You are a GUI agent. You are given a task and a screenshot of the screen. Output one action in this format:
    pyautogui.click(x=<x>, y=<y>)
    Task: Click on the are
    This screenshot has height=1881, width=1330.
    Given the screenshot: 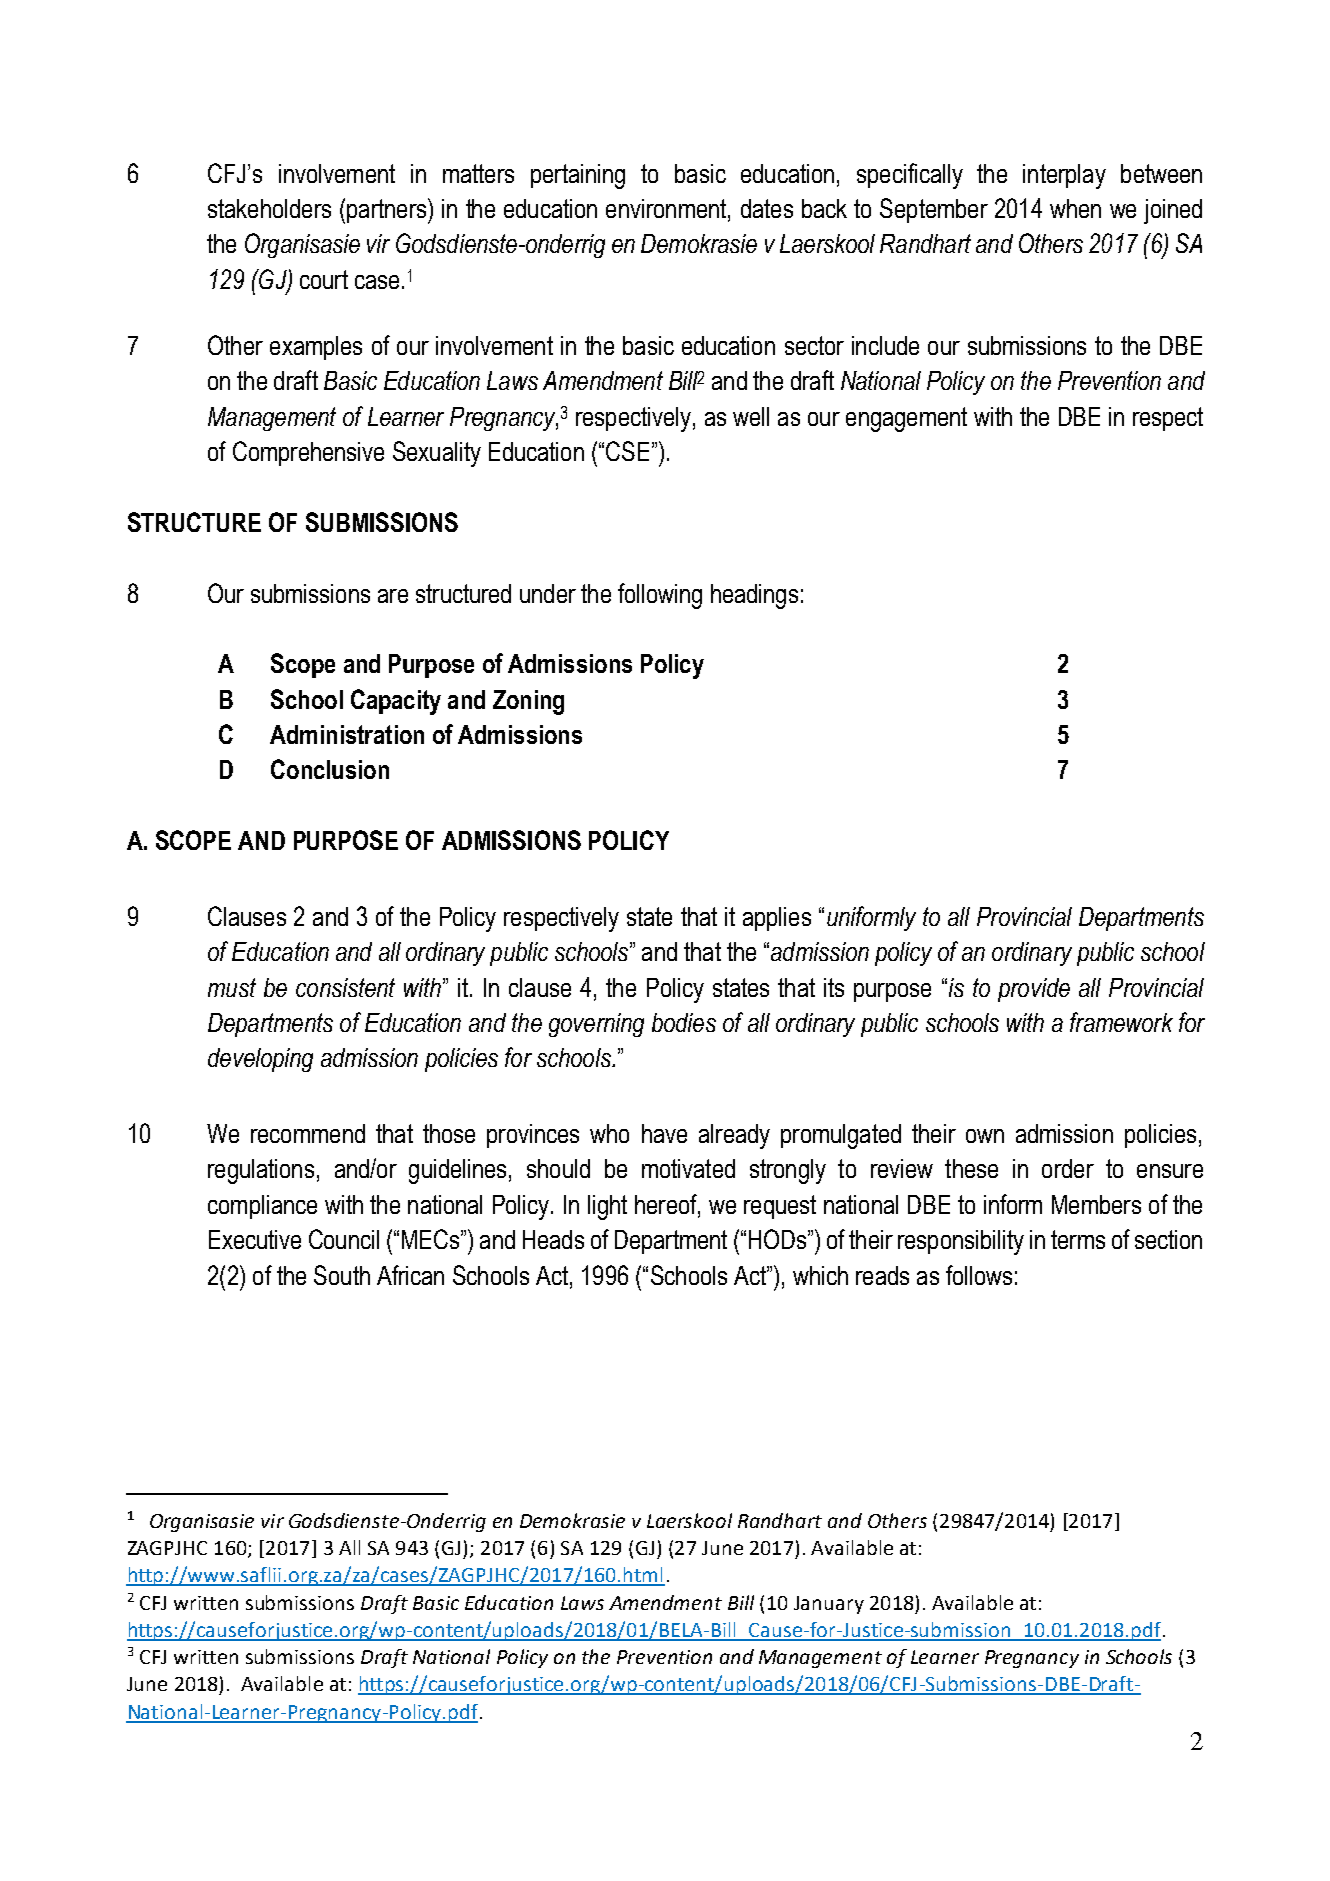 What is the action you would take?
    pyautogui.click(x=393, y=596)
